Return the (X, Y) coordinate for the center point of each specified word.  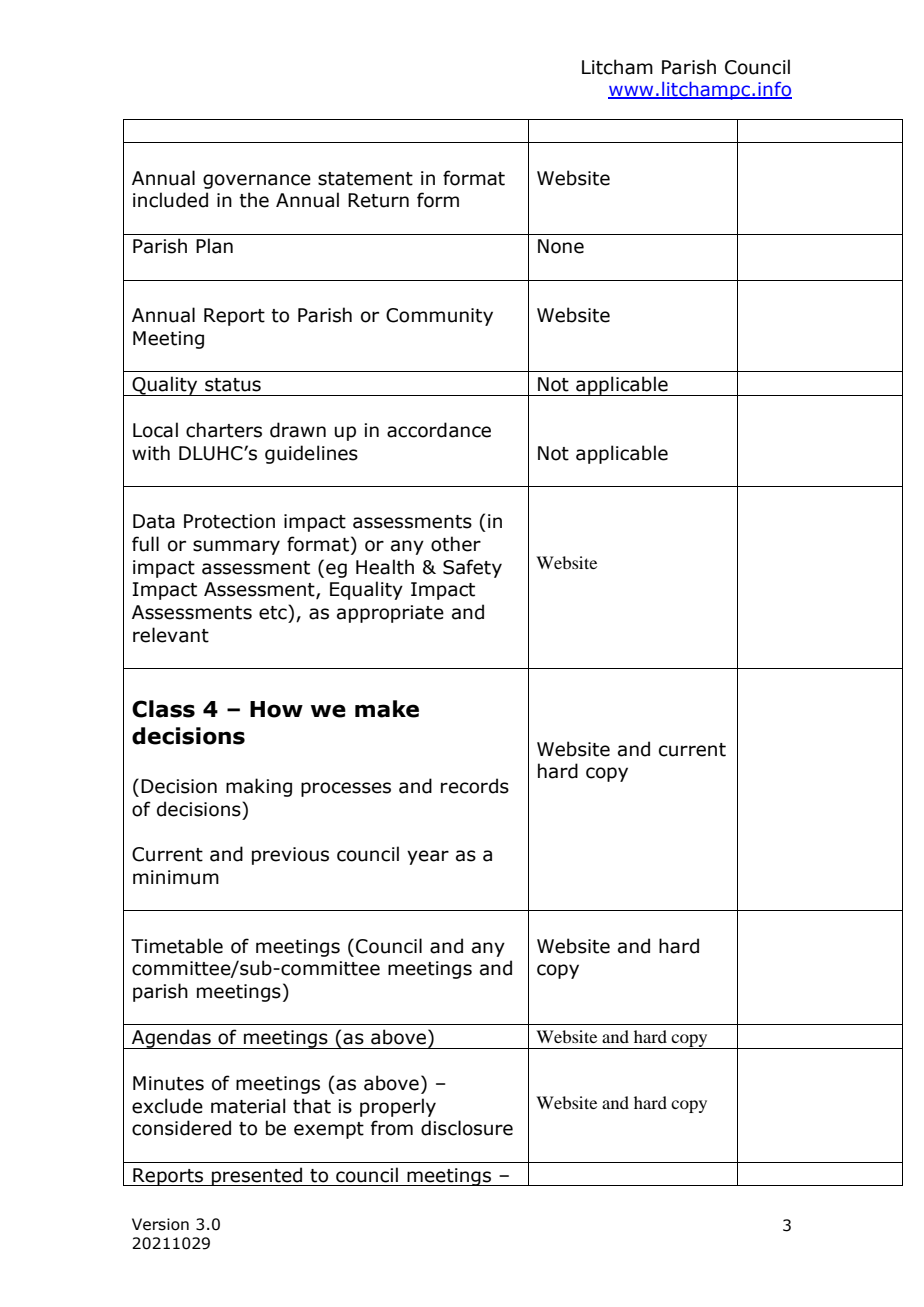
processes (346, 789)
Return (378, 200)
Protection (229, 521)
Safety (472, 568)
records (475, 786)
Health (385, 567)
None (561, 246)
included (170, 200)
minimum (176, 877)
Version (160, 1224)
